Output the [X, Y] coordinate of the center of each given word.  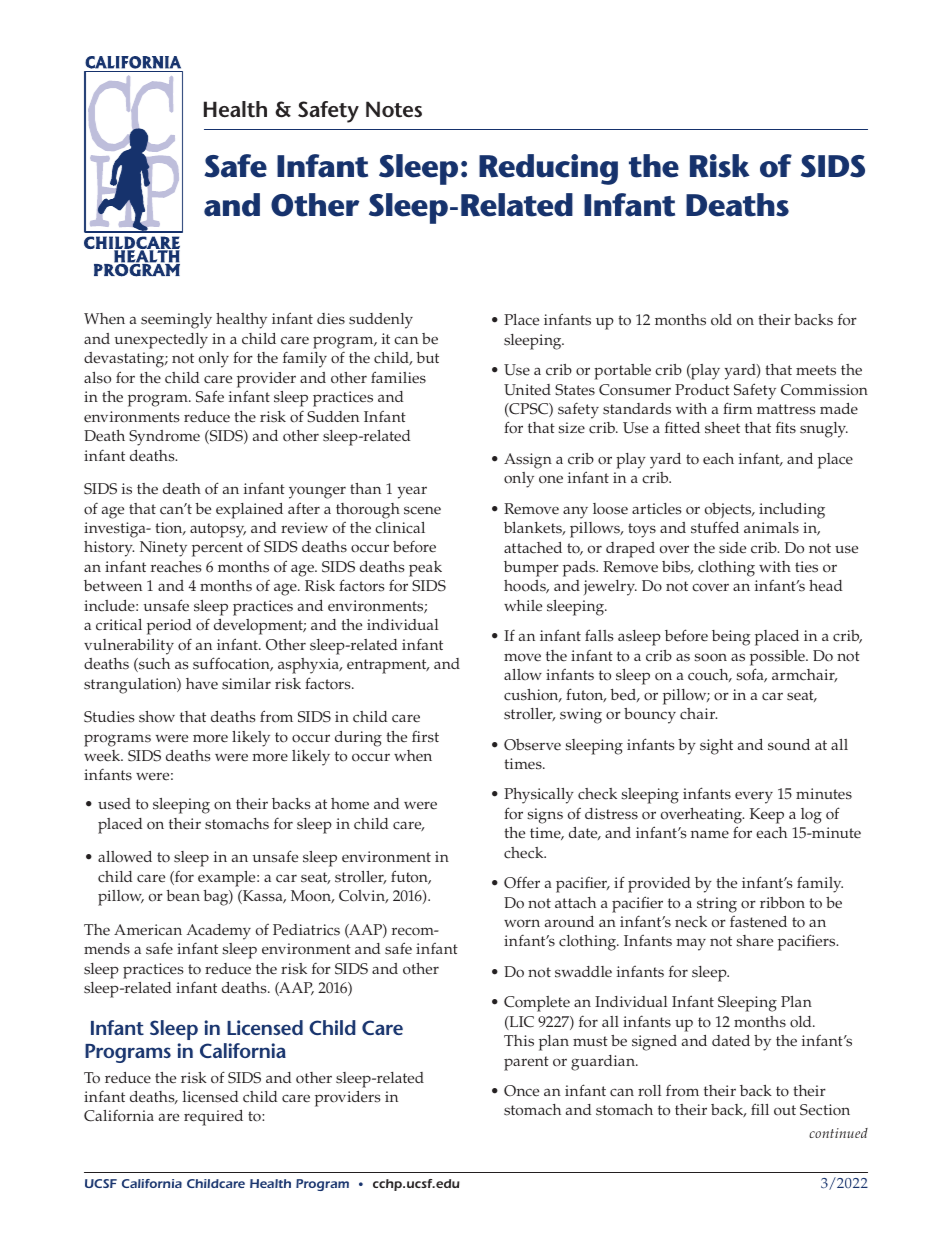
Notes [394, 109]
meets [816, 370]
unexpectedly [161, 341]
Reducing [548, 169]
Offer [522, 882]
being [731, 638]
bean [183, 896]
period [169, 627]
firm [738, 408]
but [427, 357]
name [710, 834]
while [523, 606]
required [213, 1118]
